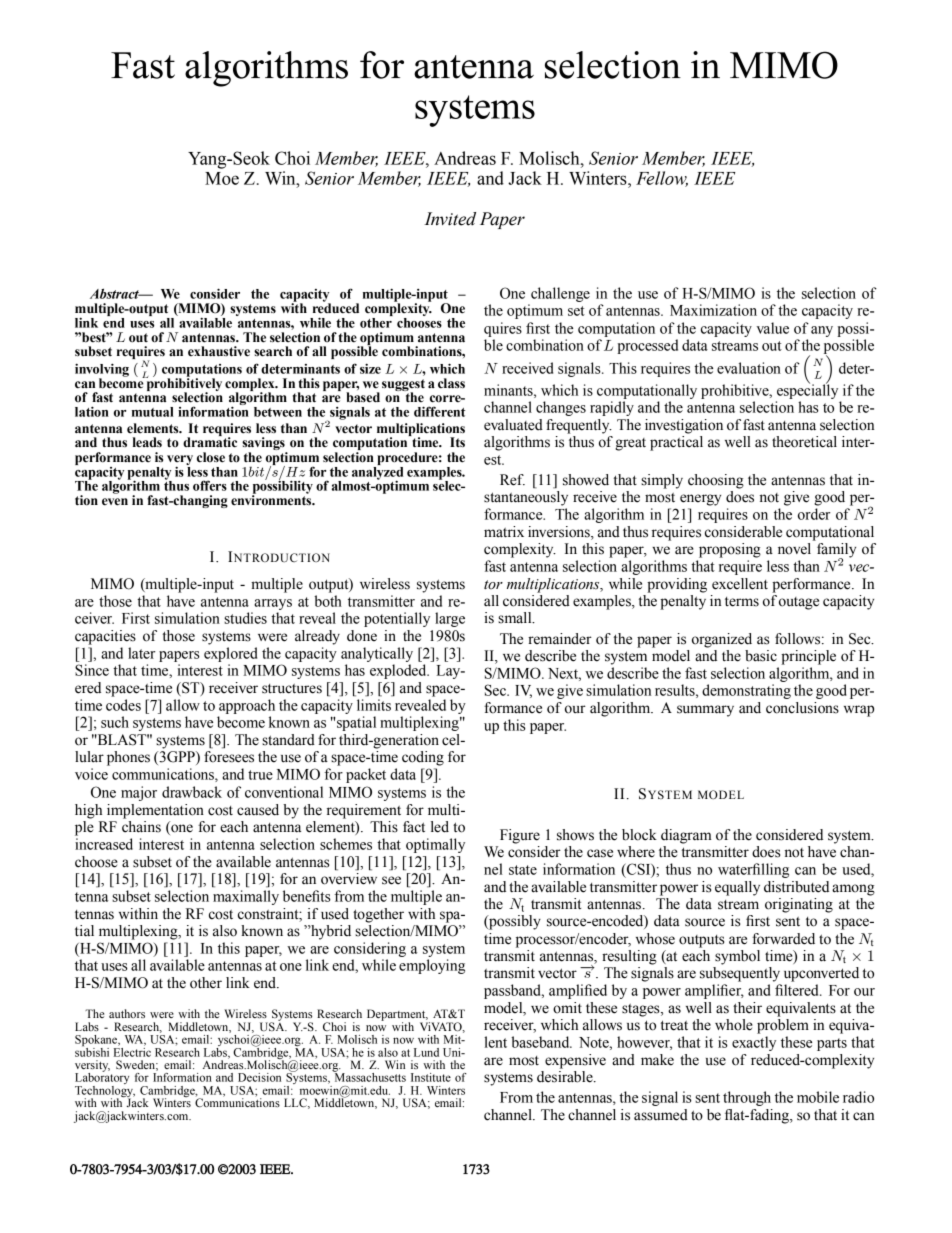 This image has width=952, height=1233. I want to click on Institute, so click(431, 1077).
